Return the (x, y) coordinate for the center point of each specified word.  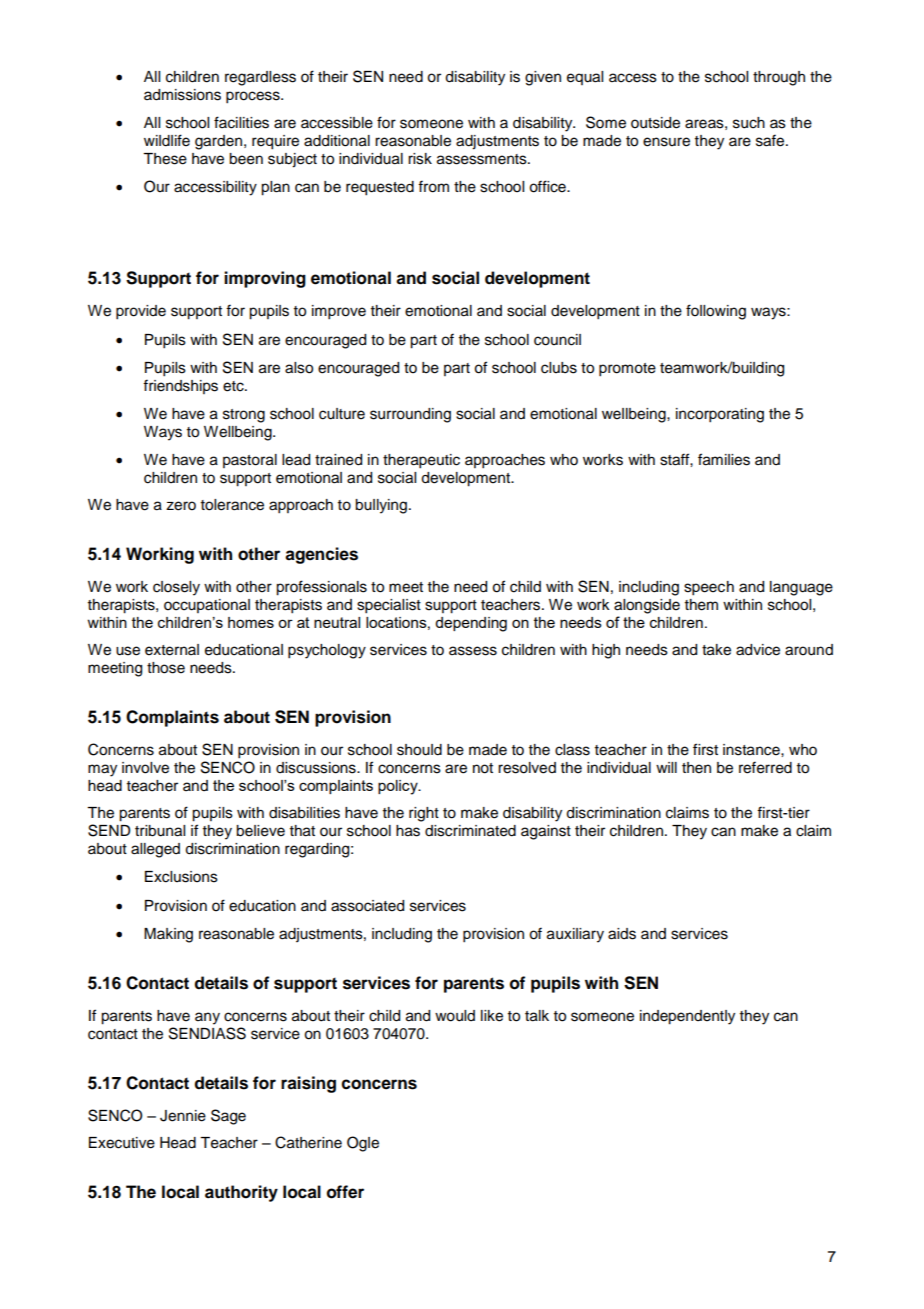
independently (687, 1017)
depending (471, 624)
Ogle (363, 1144)
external (172, 650)
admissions (182, 95)
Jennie (183, 1116)
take (716, 650)
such (749, 123)
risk (420, 159)
